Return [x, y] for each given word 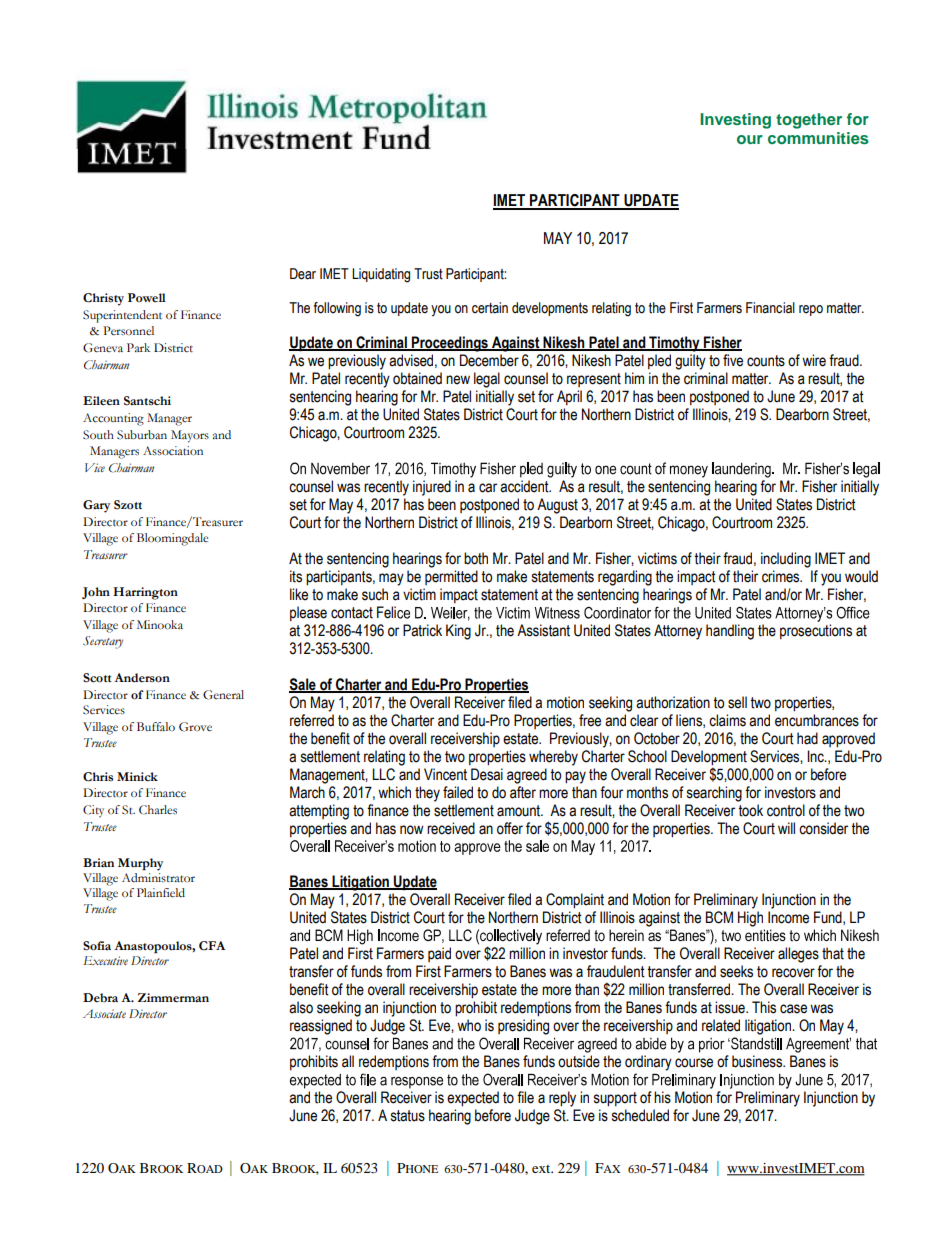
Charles [158, 810]
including [786, 560]
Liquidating [381, 275]
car [488, 488]
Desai [487, 774]
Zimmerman [173, 998]
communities [818, 138]
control [786, 810]
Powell [147, 298]
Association [173, 451]
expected [473, 1099]
